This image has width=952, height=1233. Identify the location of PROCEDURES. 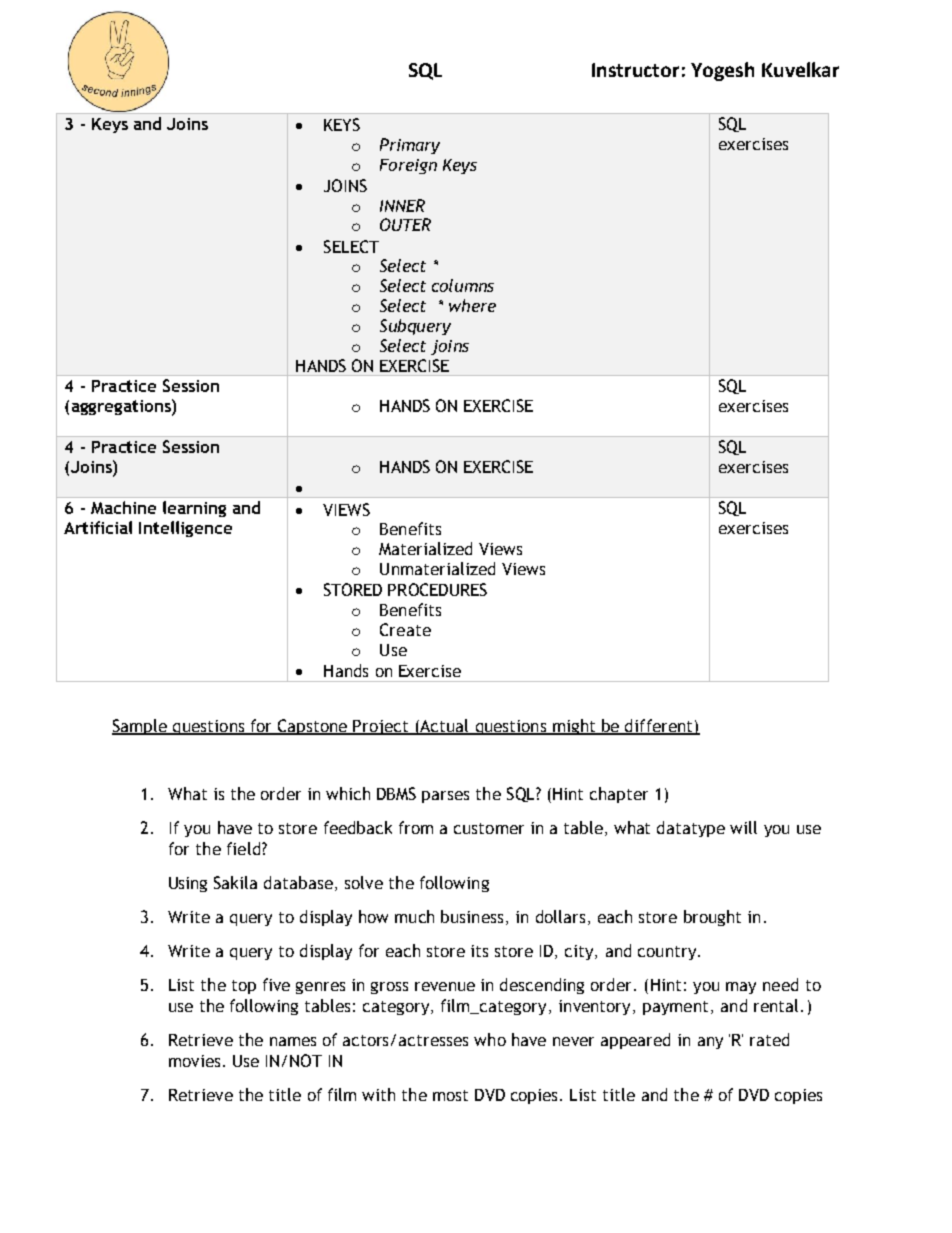
(437, 589).
